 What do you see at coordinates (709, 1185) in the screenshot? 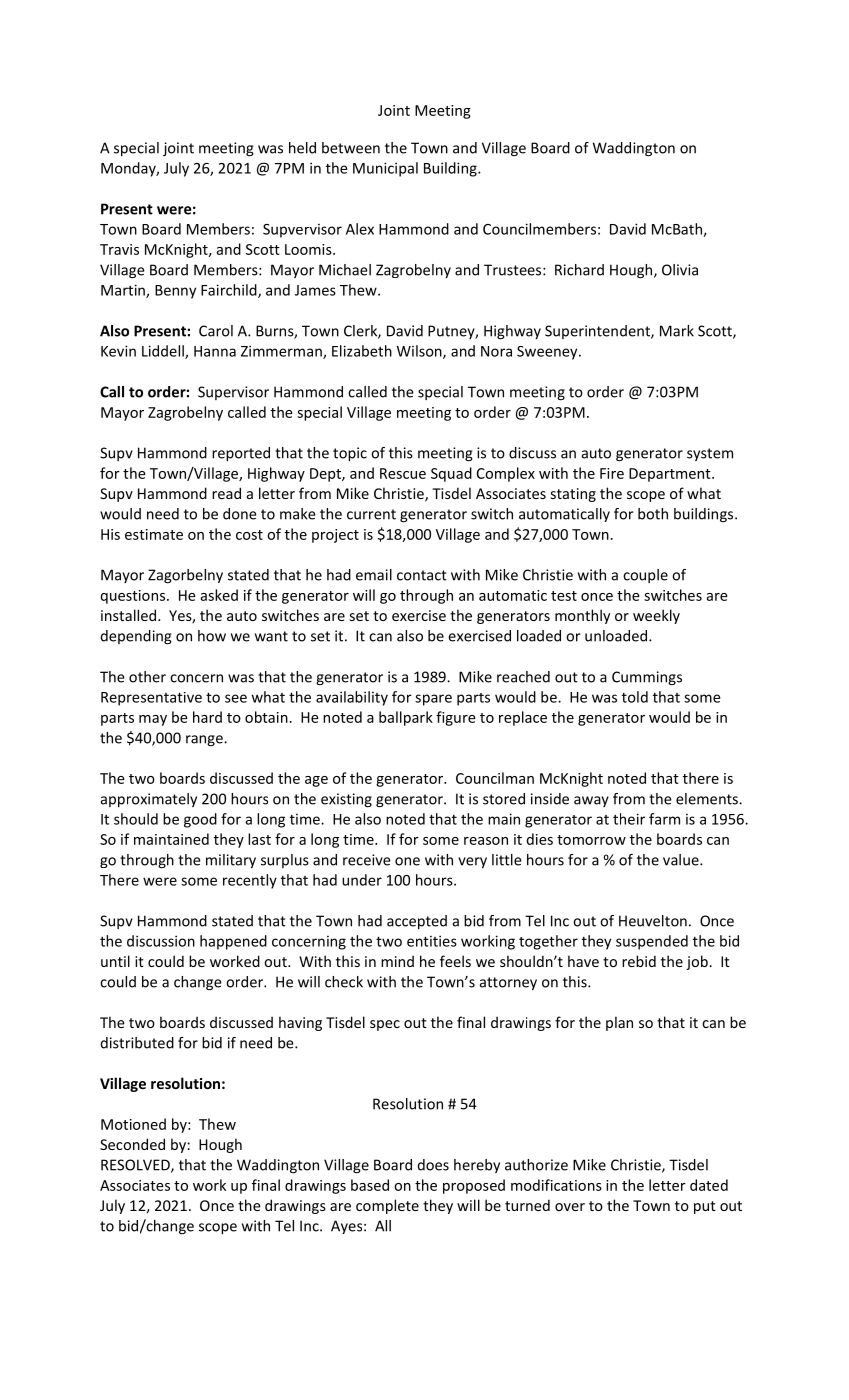
I see `dated` at bounding box center [709, 1185].
